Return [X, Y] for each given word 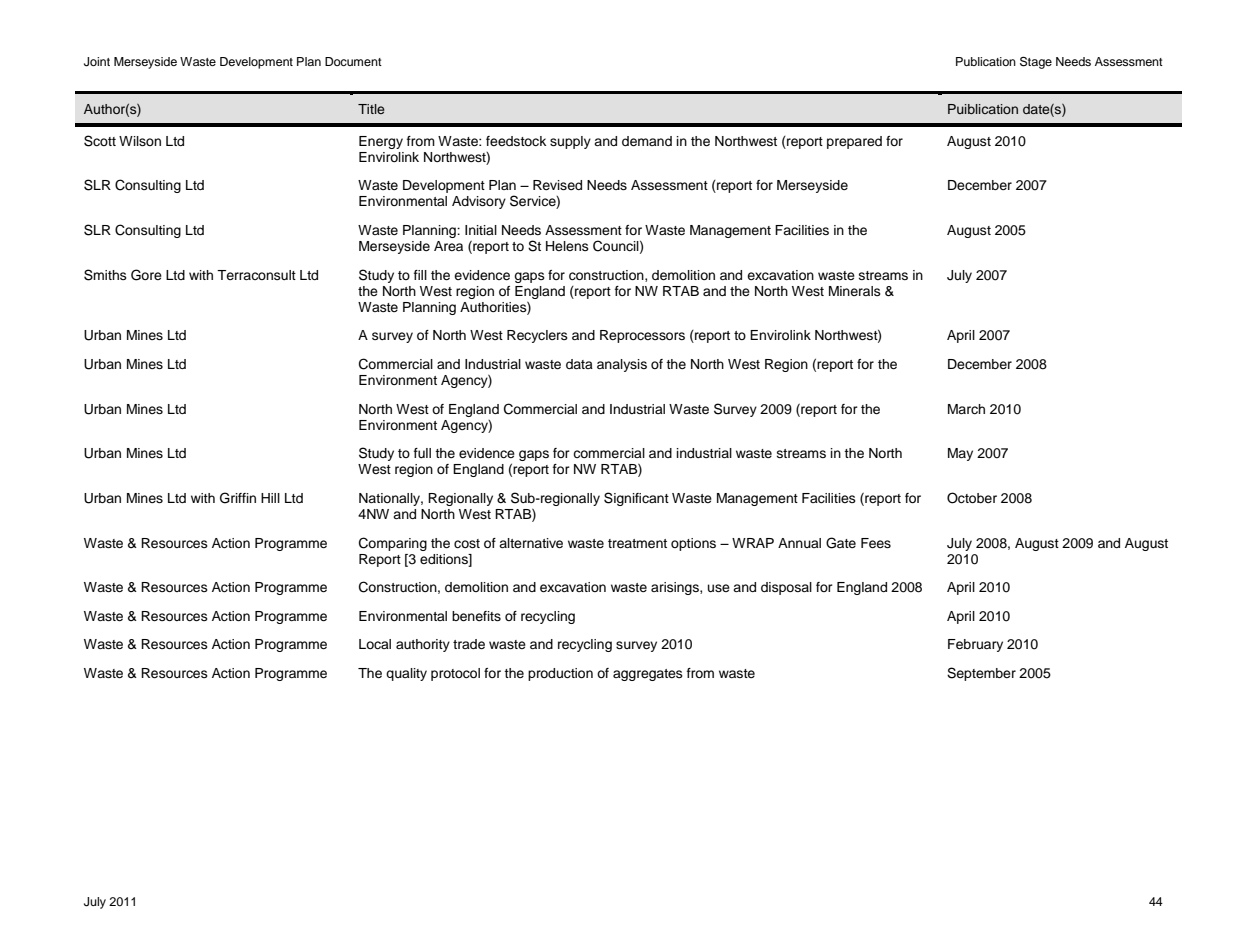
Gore [146, 275]
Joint [97, 62]
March [966, 409]
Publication [986, 61]
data [579, 364]
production [560, 674]
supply [570, 142]
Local [375, 644]
